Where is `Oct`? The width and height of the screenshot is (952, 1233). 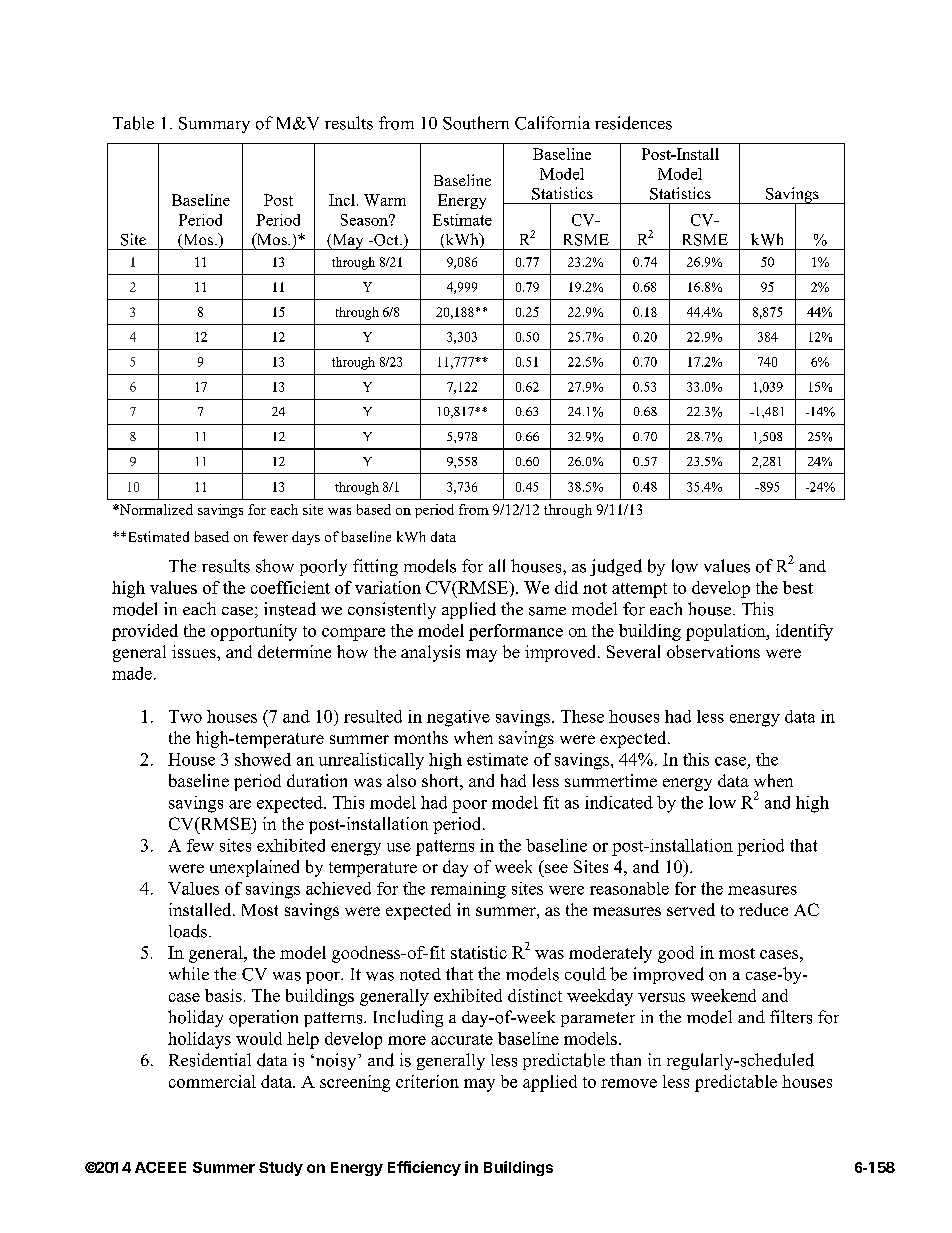 Oct is located at coordinates (386, 240).
